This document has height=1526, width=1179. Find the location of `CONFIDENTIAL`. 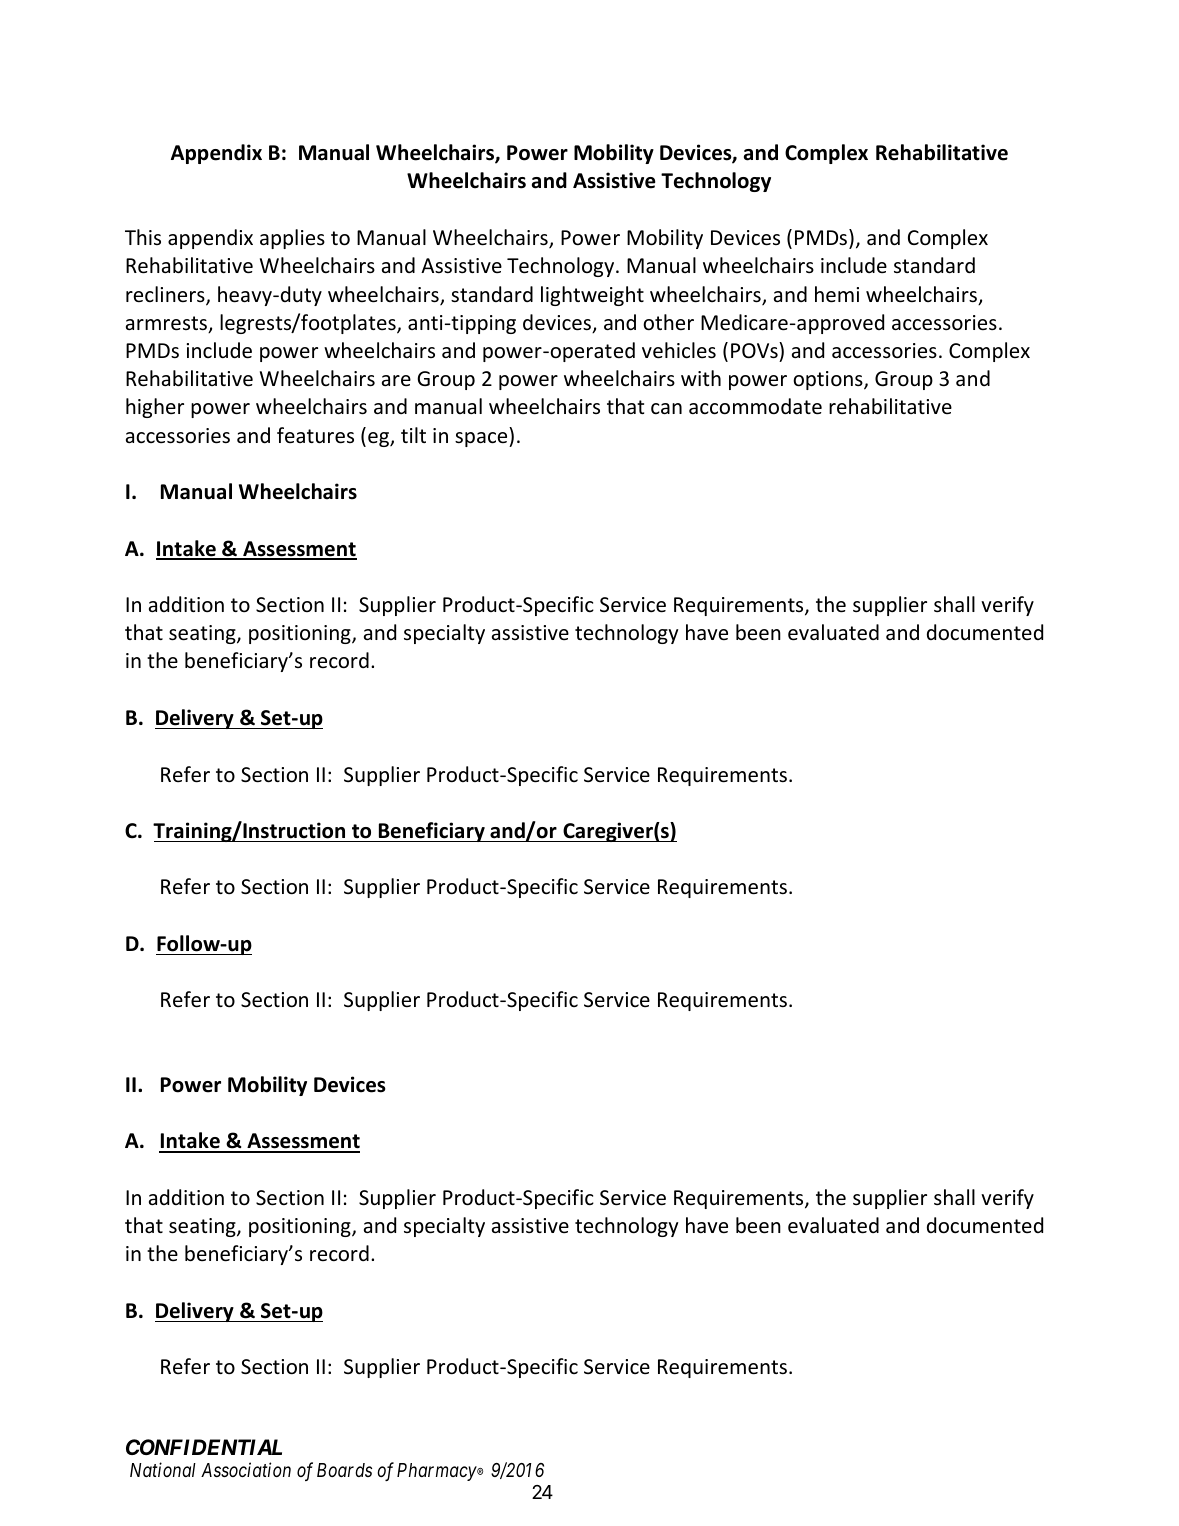

CONFIDENTIAL is located at coordinates (204, 1447).
